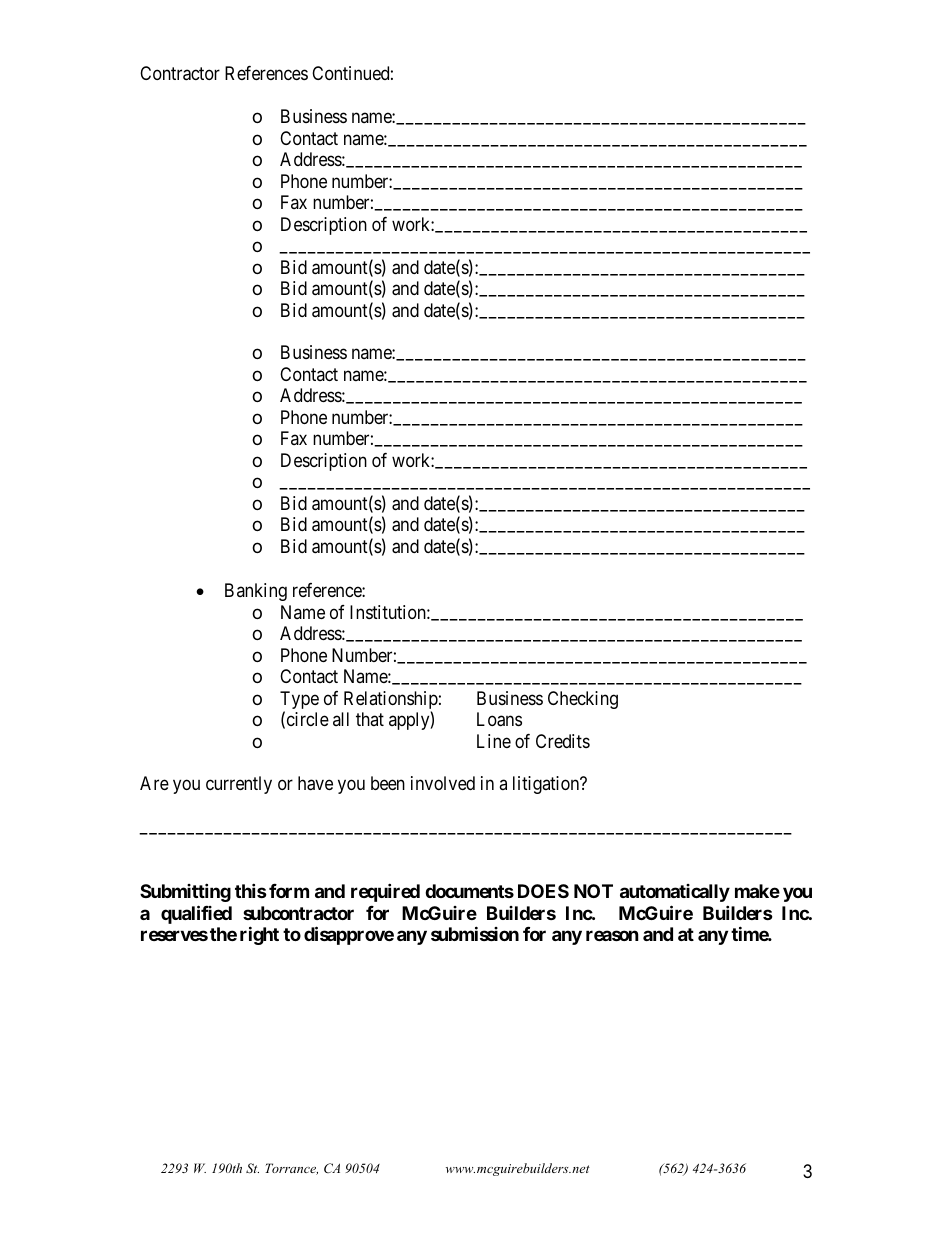 The image size is (952, 1233). What do you see at coordinates (593, 891) in the page?
I see `NOT` at bounding box center [593, 891].
